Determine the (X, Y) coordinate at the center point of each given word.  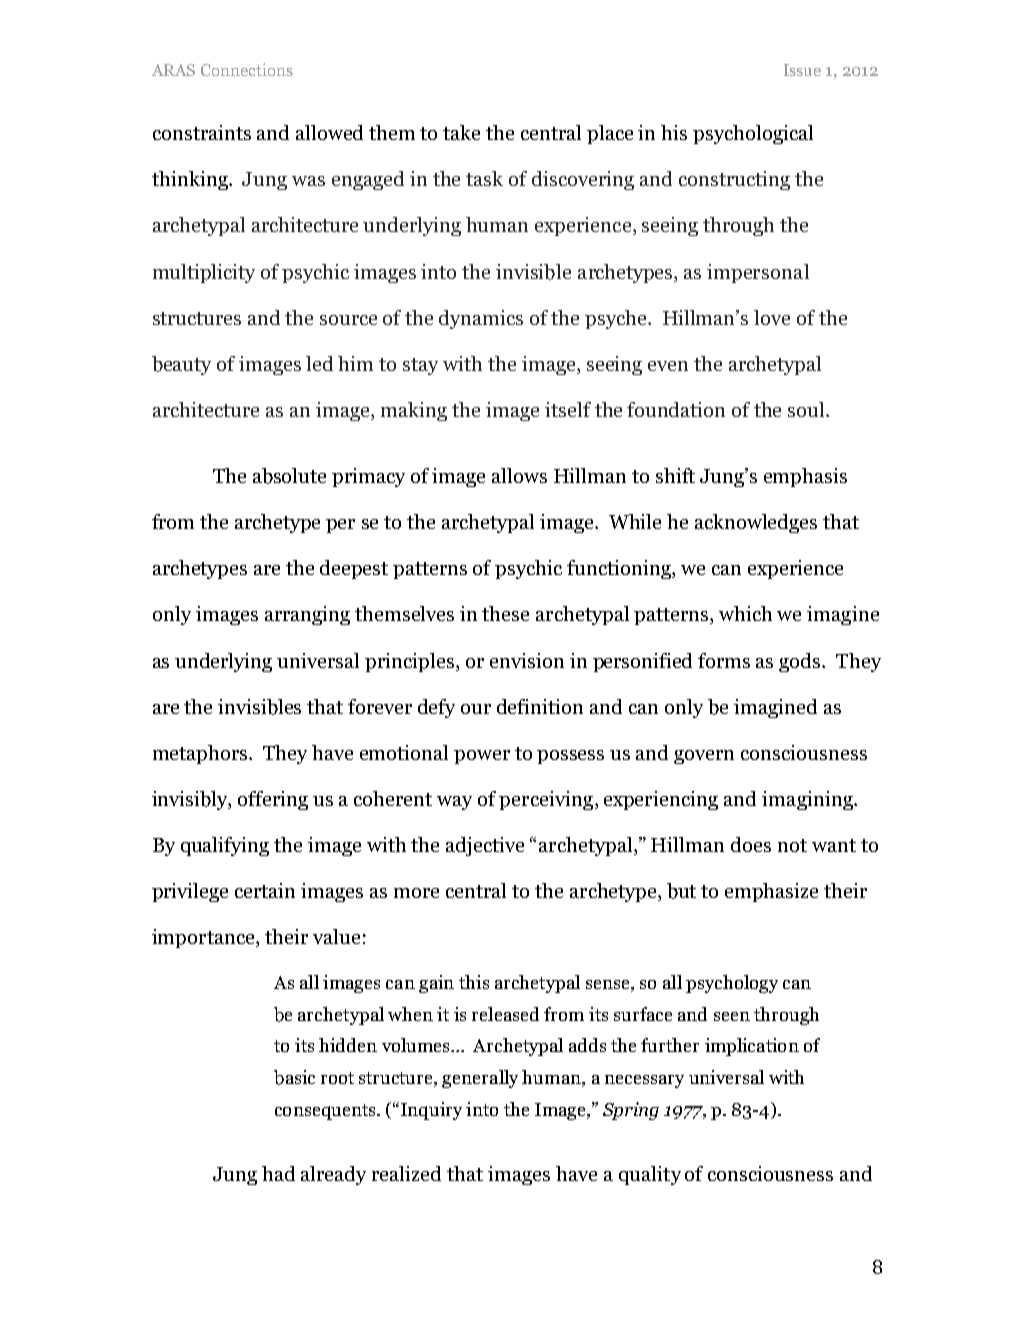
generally (480, 1079)
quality (650, 1175)
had (278, 1173)
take (461, 132)
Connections (247, 69)
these (505, 613)
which (745, 613)
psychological (753, 134)
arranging (307, 615)
